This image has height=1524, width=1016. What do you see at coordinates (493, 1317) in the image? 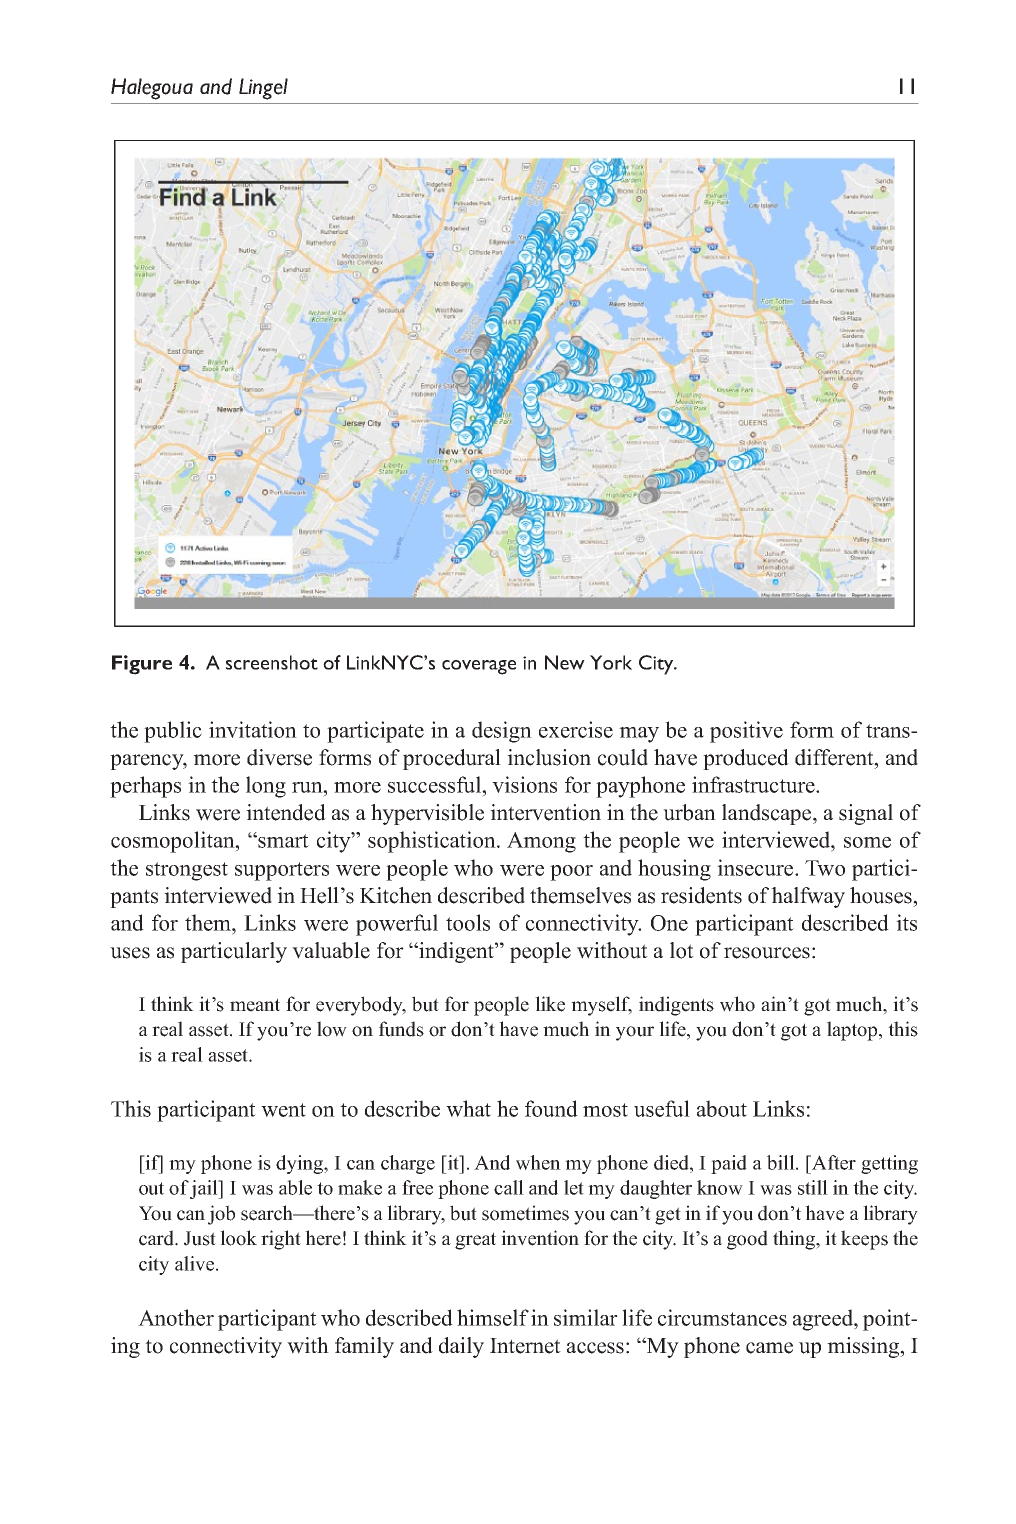
I see `himself` at bounding box center [493, 1317].
